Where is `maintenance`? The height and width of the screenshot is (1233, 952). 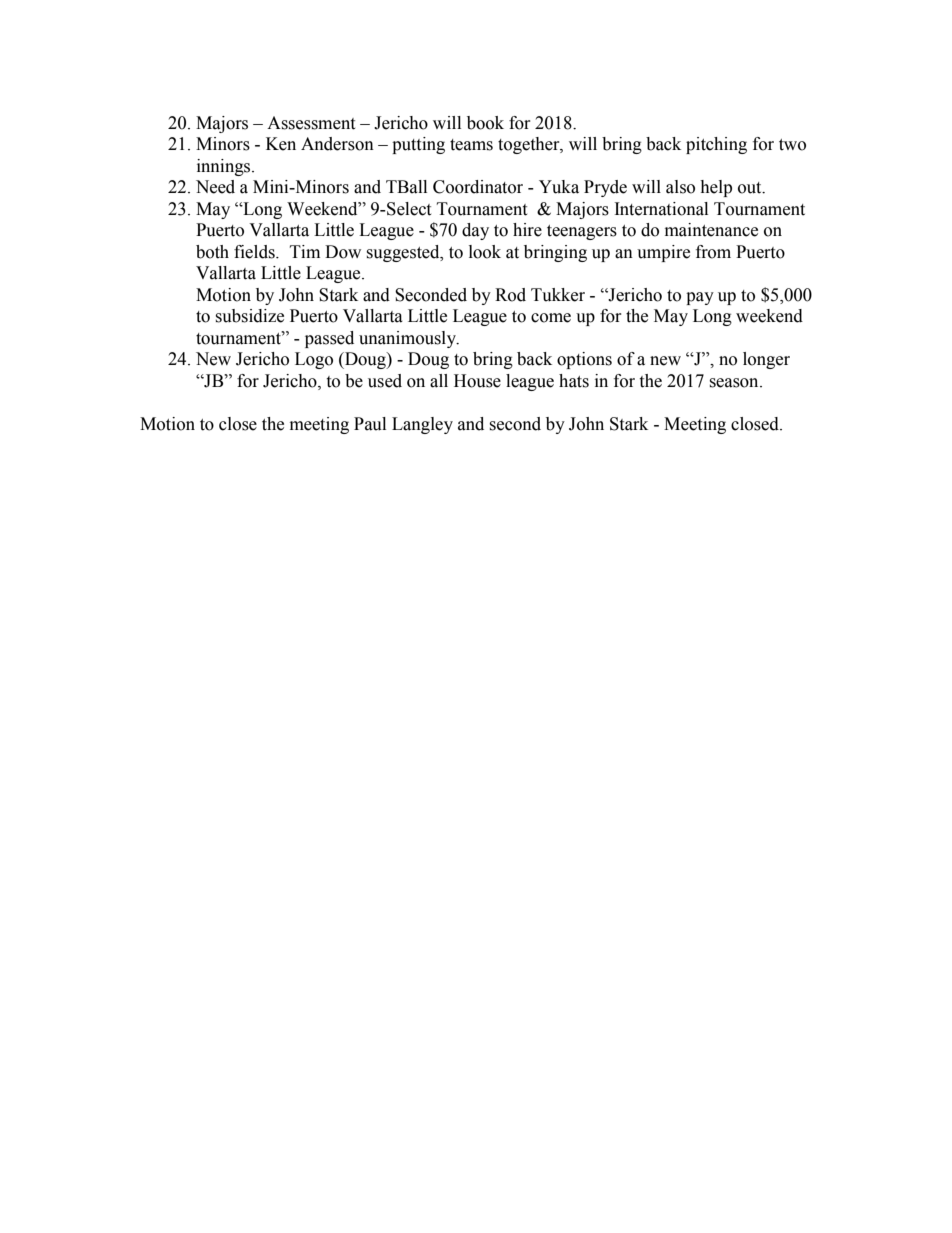 maintenance is located at coordinates (711, 230).
